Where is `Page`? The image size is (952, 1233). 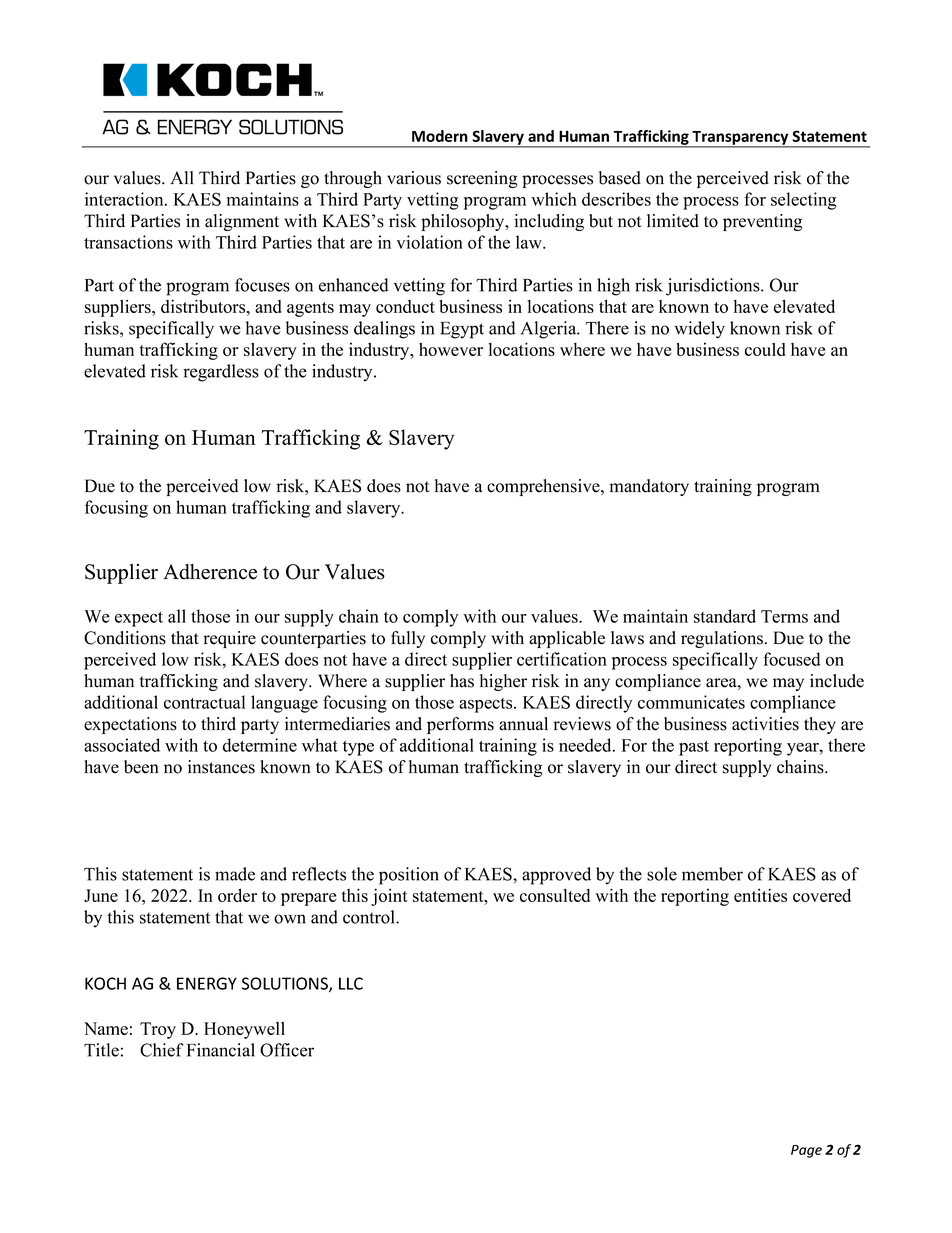 Page is located at coordinates (806, 1151).
